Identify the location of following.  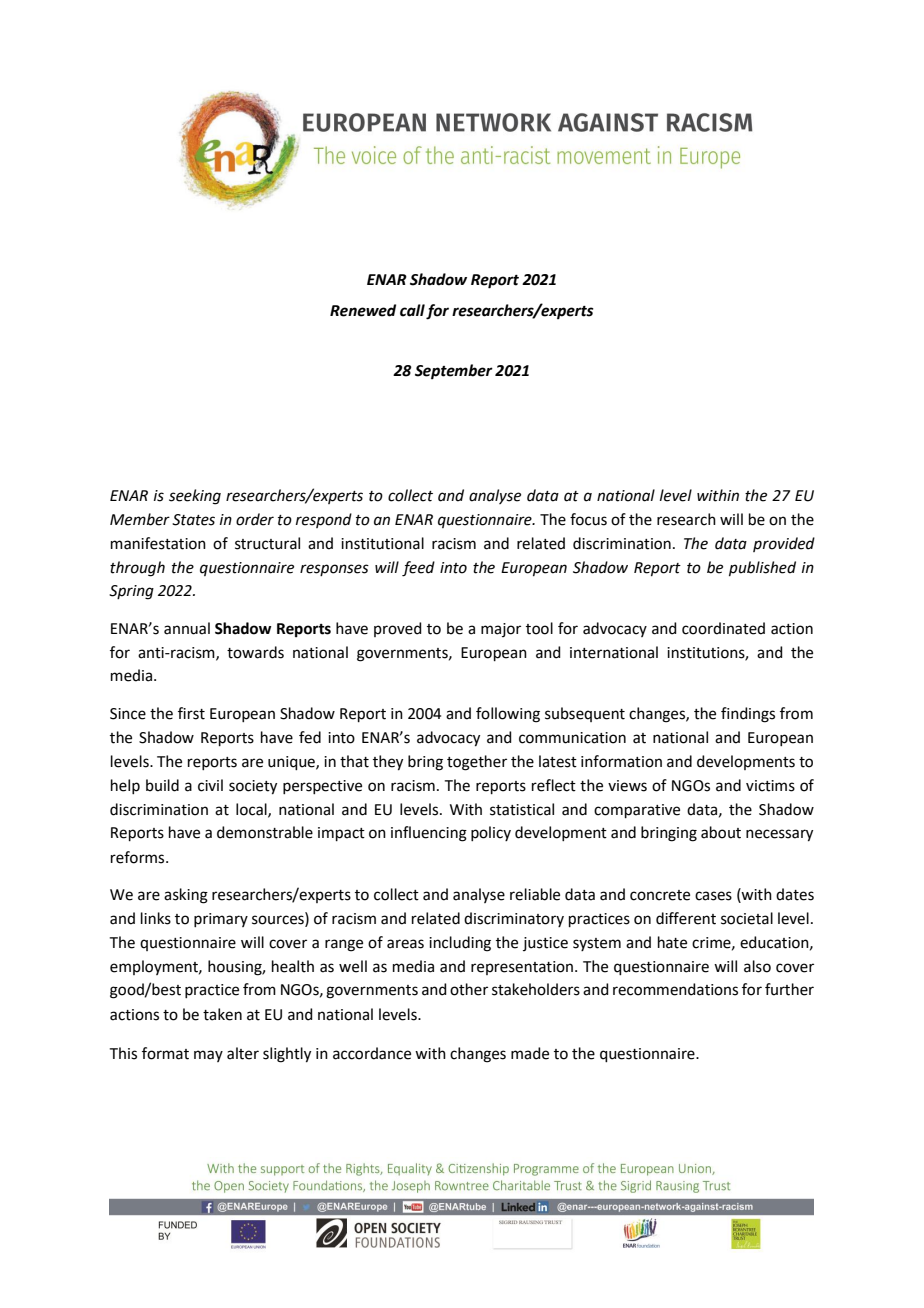
(508, 715).
